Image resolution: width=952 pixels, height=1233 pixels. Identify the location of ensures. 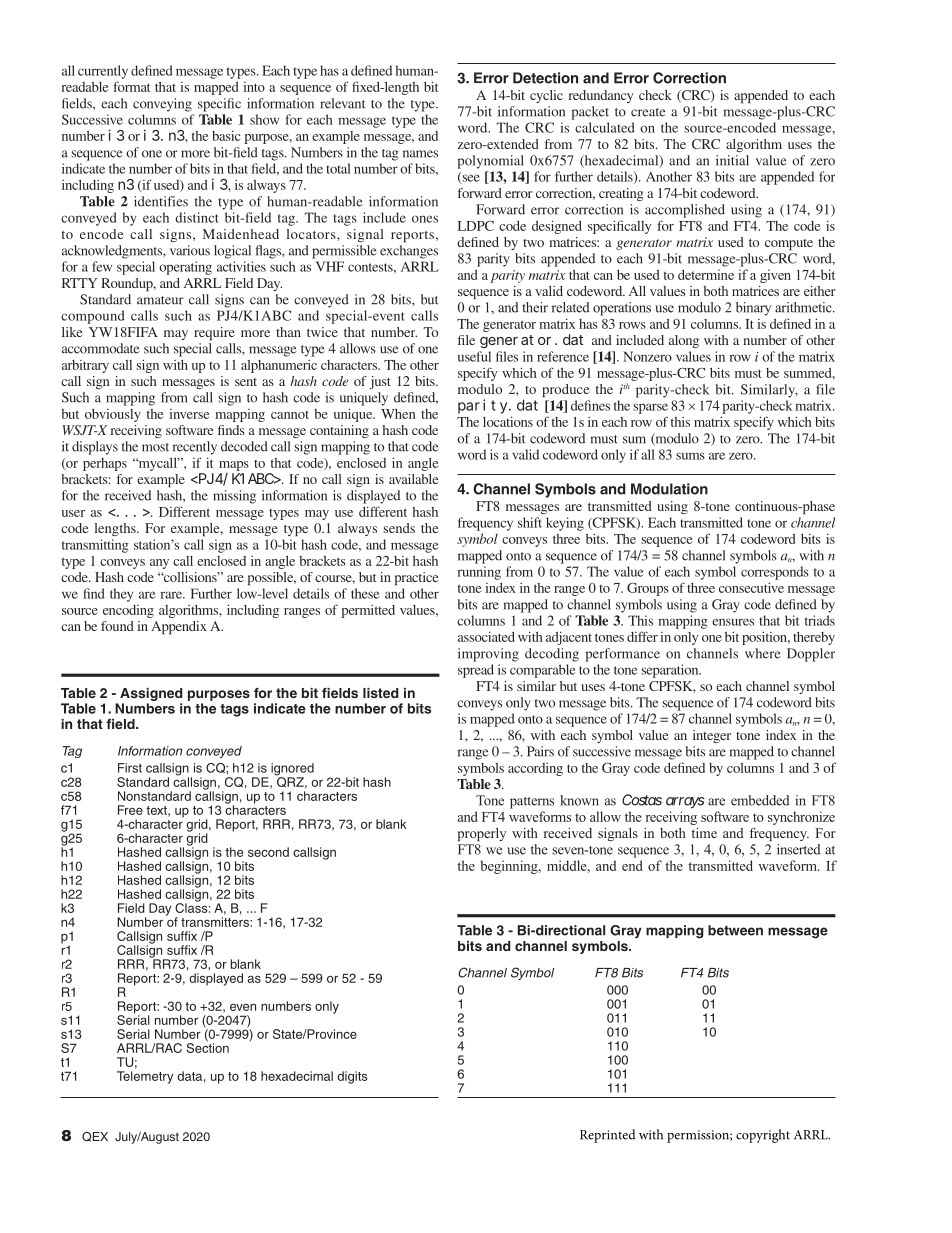
(733, 622).
